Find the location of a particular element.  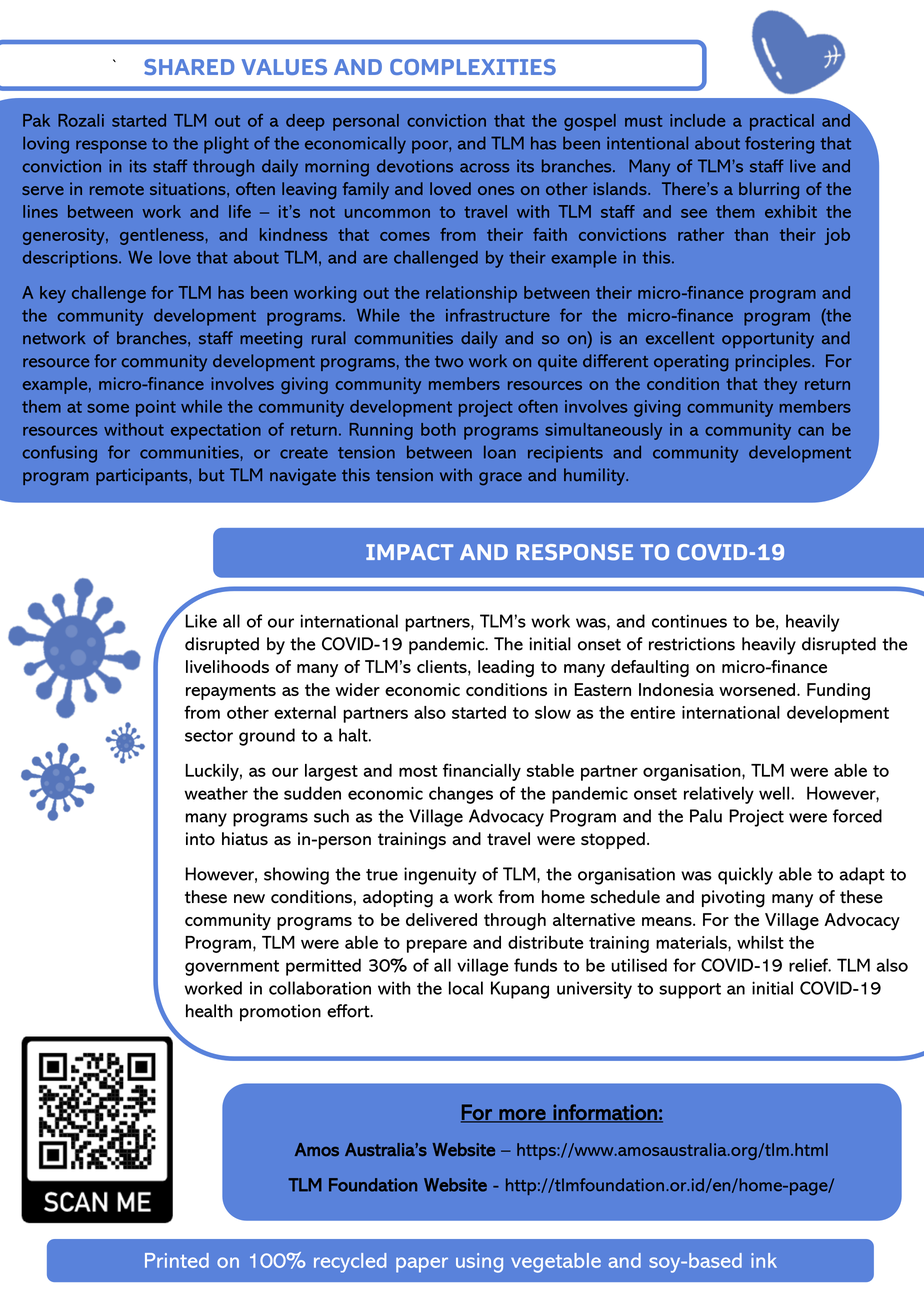

Printed is located at coordinates (177, 1260).
